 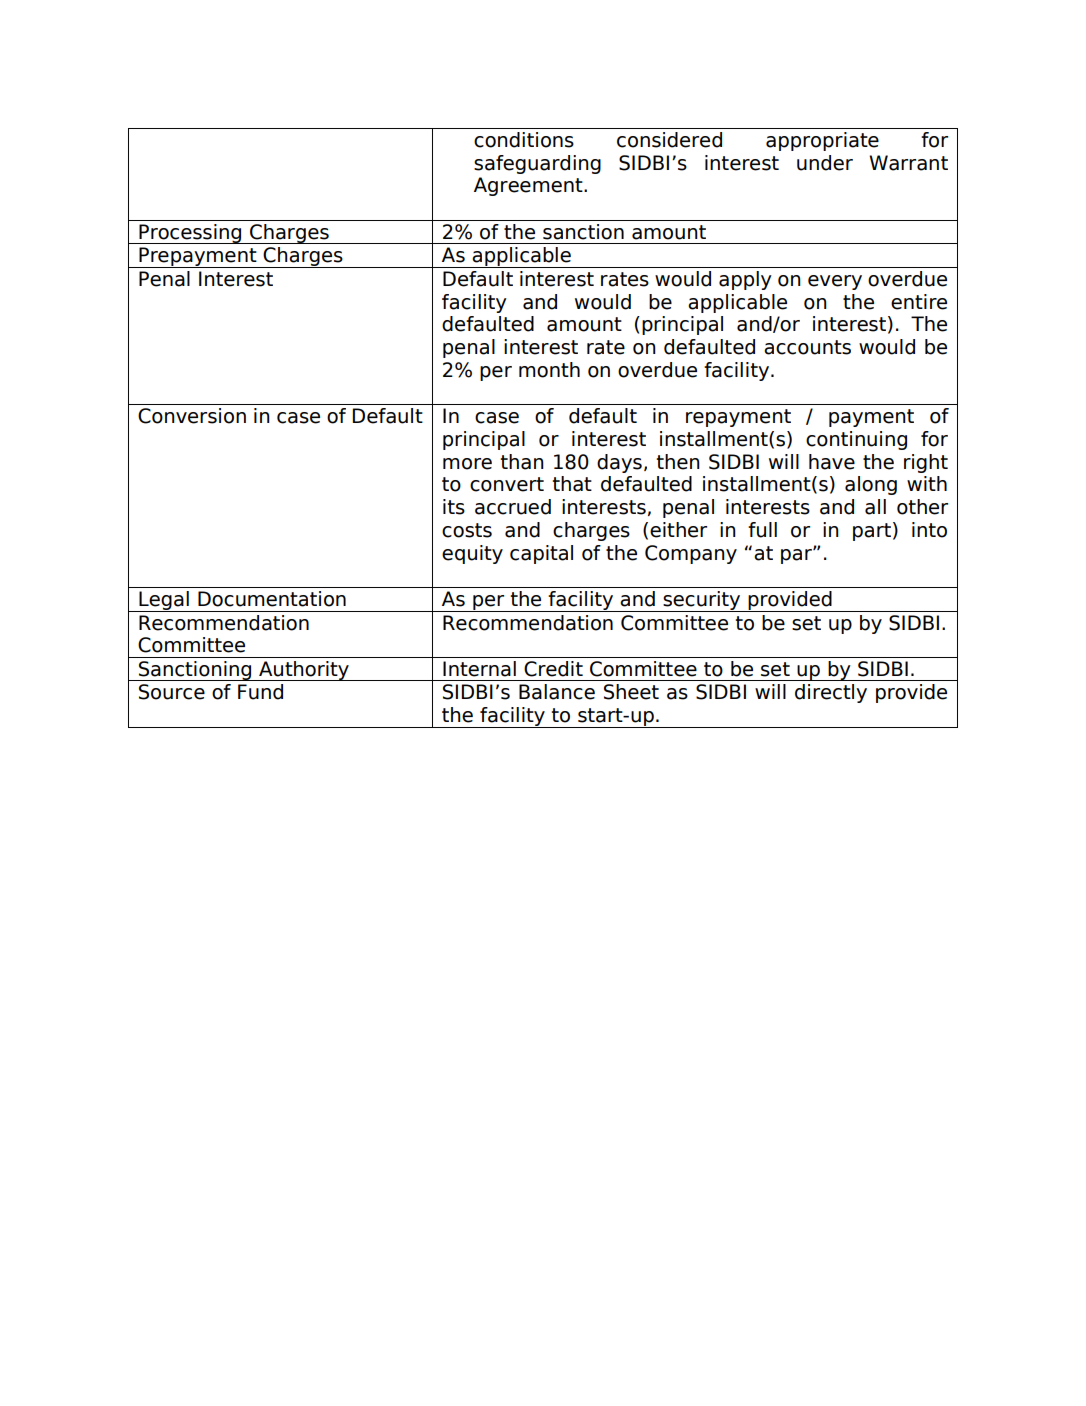 What do you see at coordinates (192, 416) in the document?
I see `Conversion` at bounding box center [192, 416].
